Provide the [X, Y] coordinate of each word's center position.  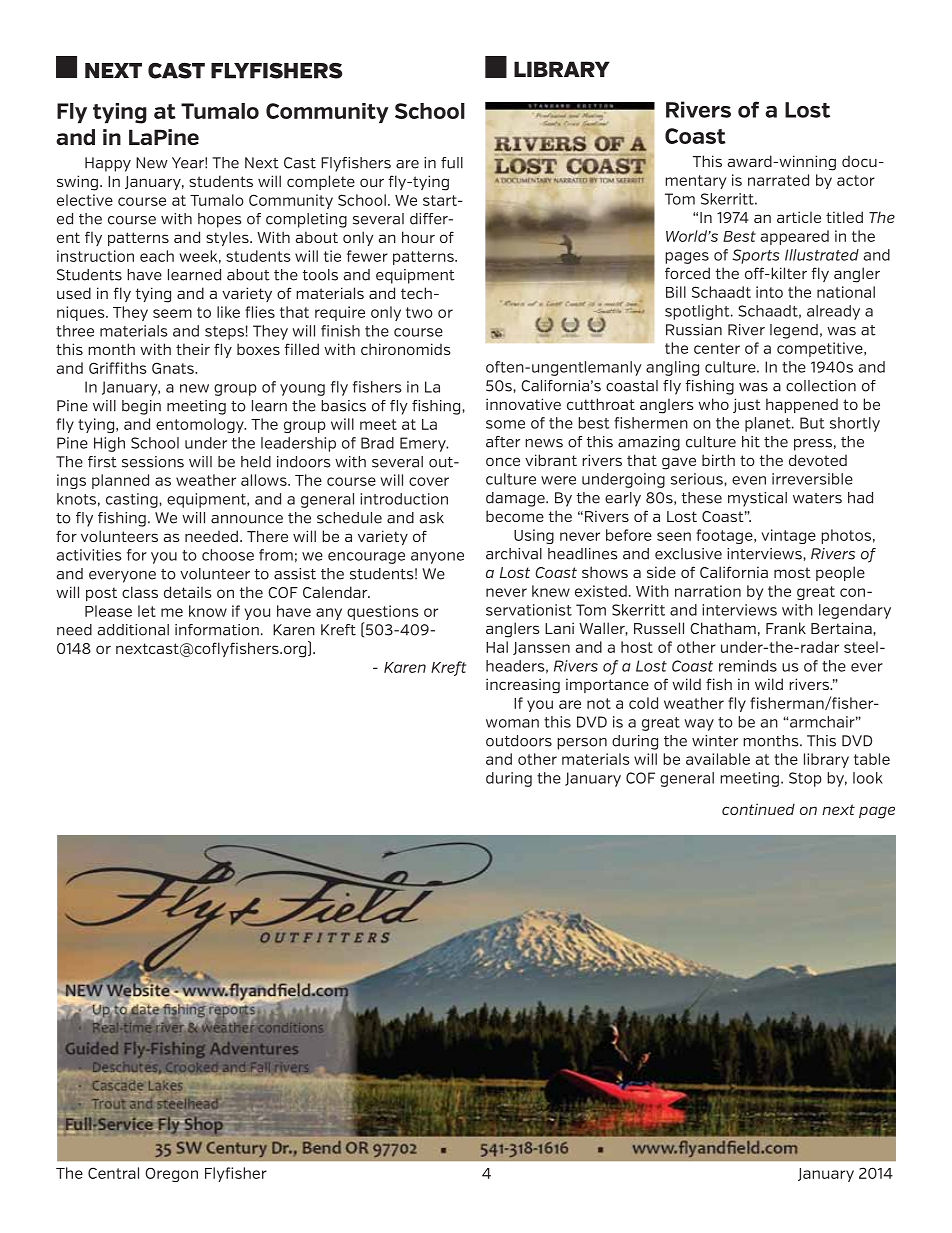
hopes [220, 220]
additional [133, 630]
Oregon [171, 1174]
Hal [497, 647]
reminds [748, 666]
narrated [778, 180]
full [452, 163]
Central [113, 1173]
